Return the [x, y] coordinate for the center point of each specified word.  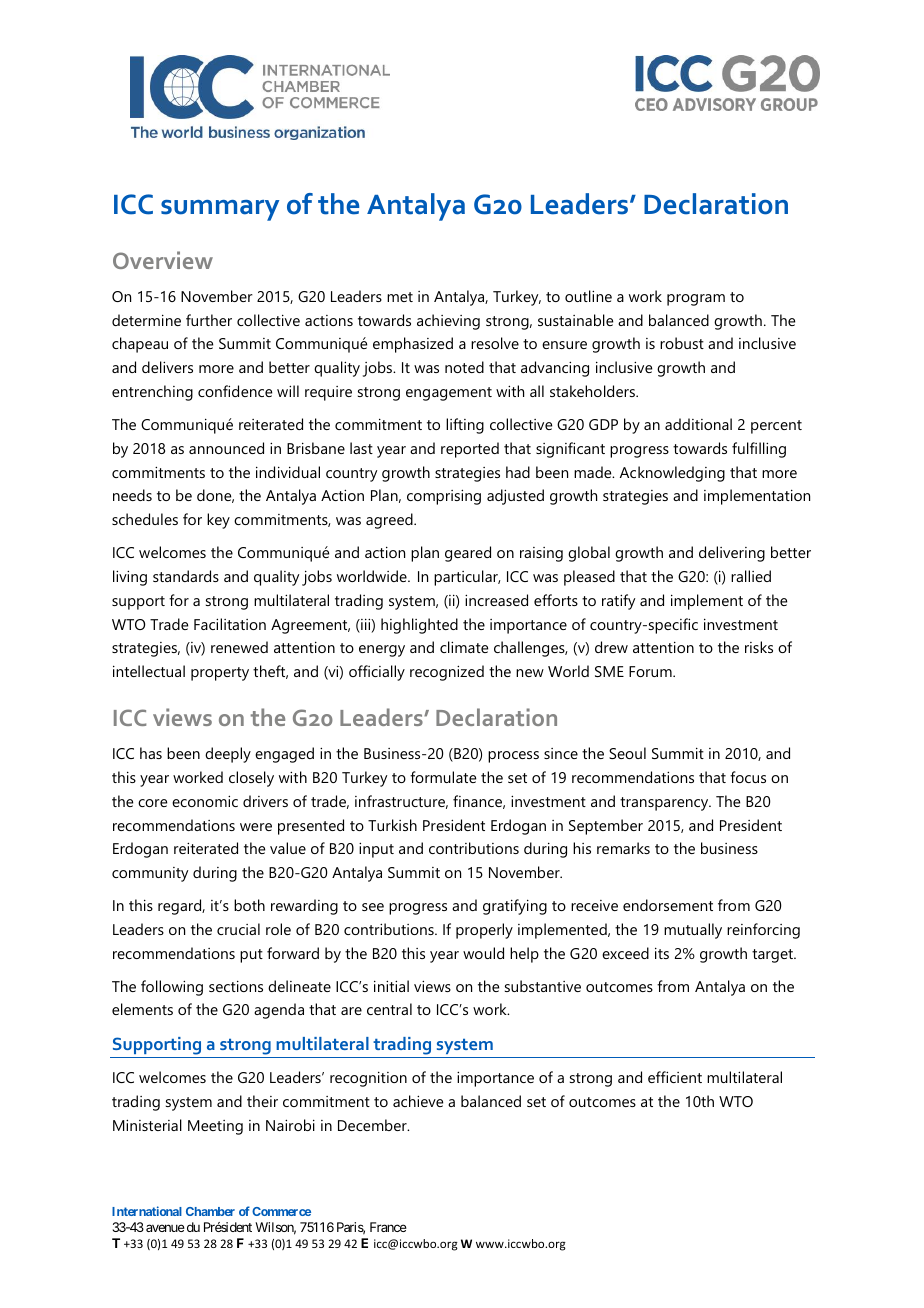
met [400, 297]
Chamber [210, 1211]
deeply [228, 755]
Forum [651, 671]
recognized [447, 673]
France [388, 1227]
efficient [675, 1077]
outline [588, 296]
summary [220, 210]
